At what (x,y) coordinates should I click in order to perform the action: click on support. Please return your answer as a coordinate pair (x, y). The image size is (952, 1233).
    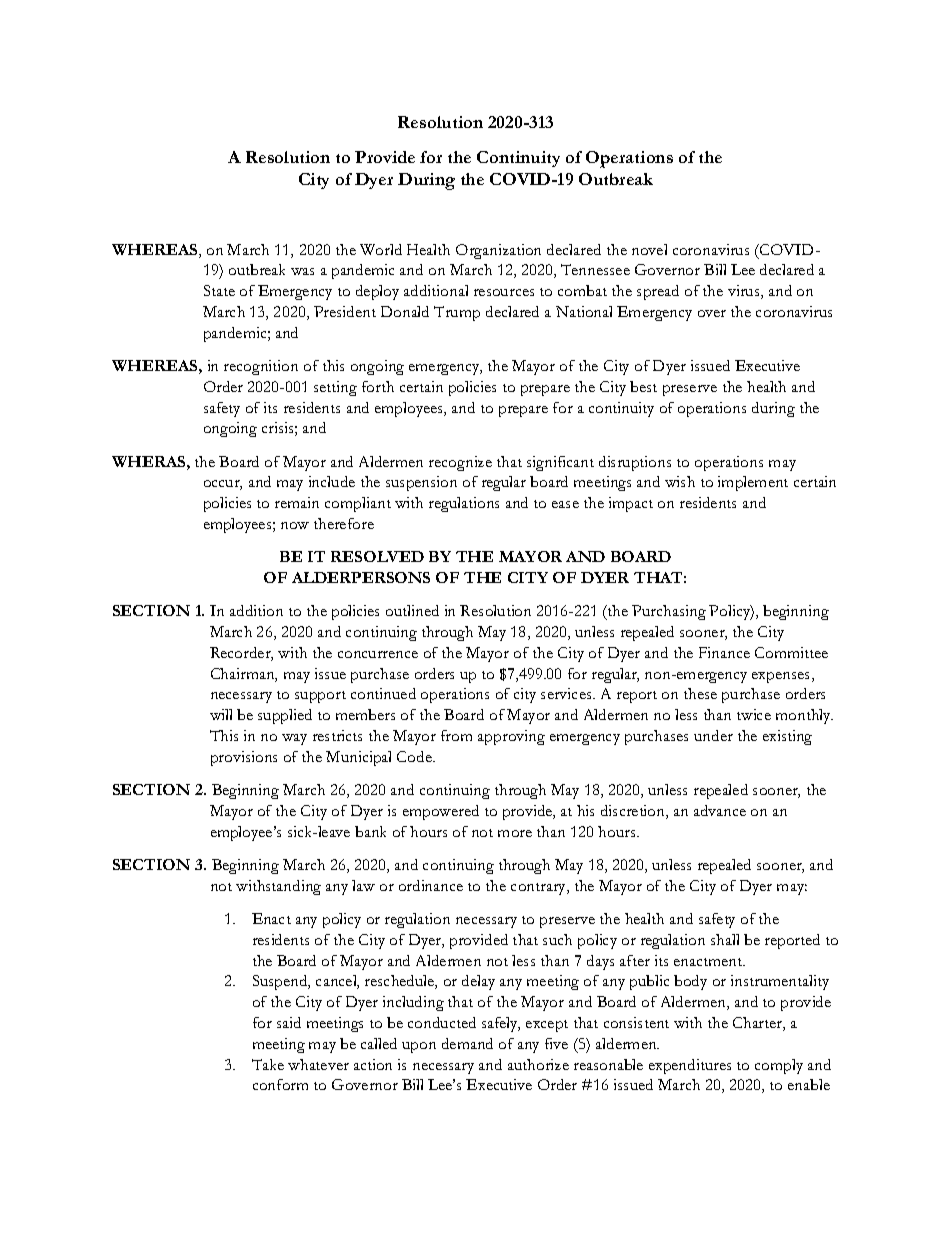
    Looking at the image, I should click on (320, 697).
